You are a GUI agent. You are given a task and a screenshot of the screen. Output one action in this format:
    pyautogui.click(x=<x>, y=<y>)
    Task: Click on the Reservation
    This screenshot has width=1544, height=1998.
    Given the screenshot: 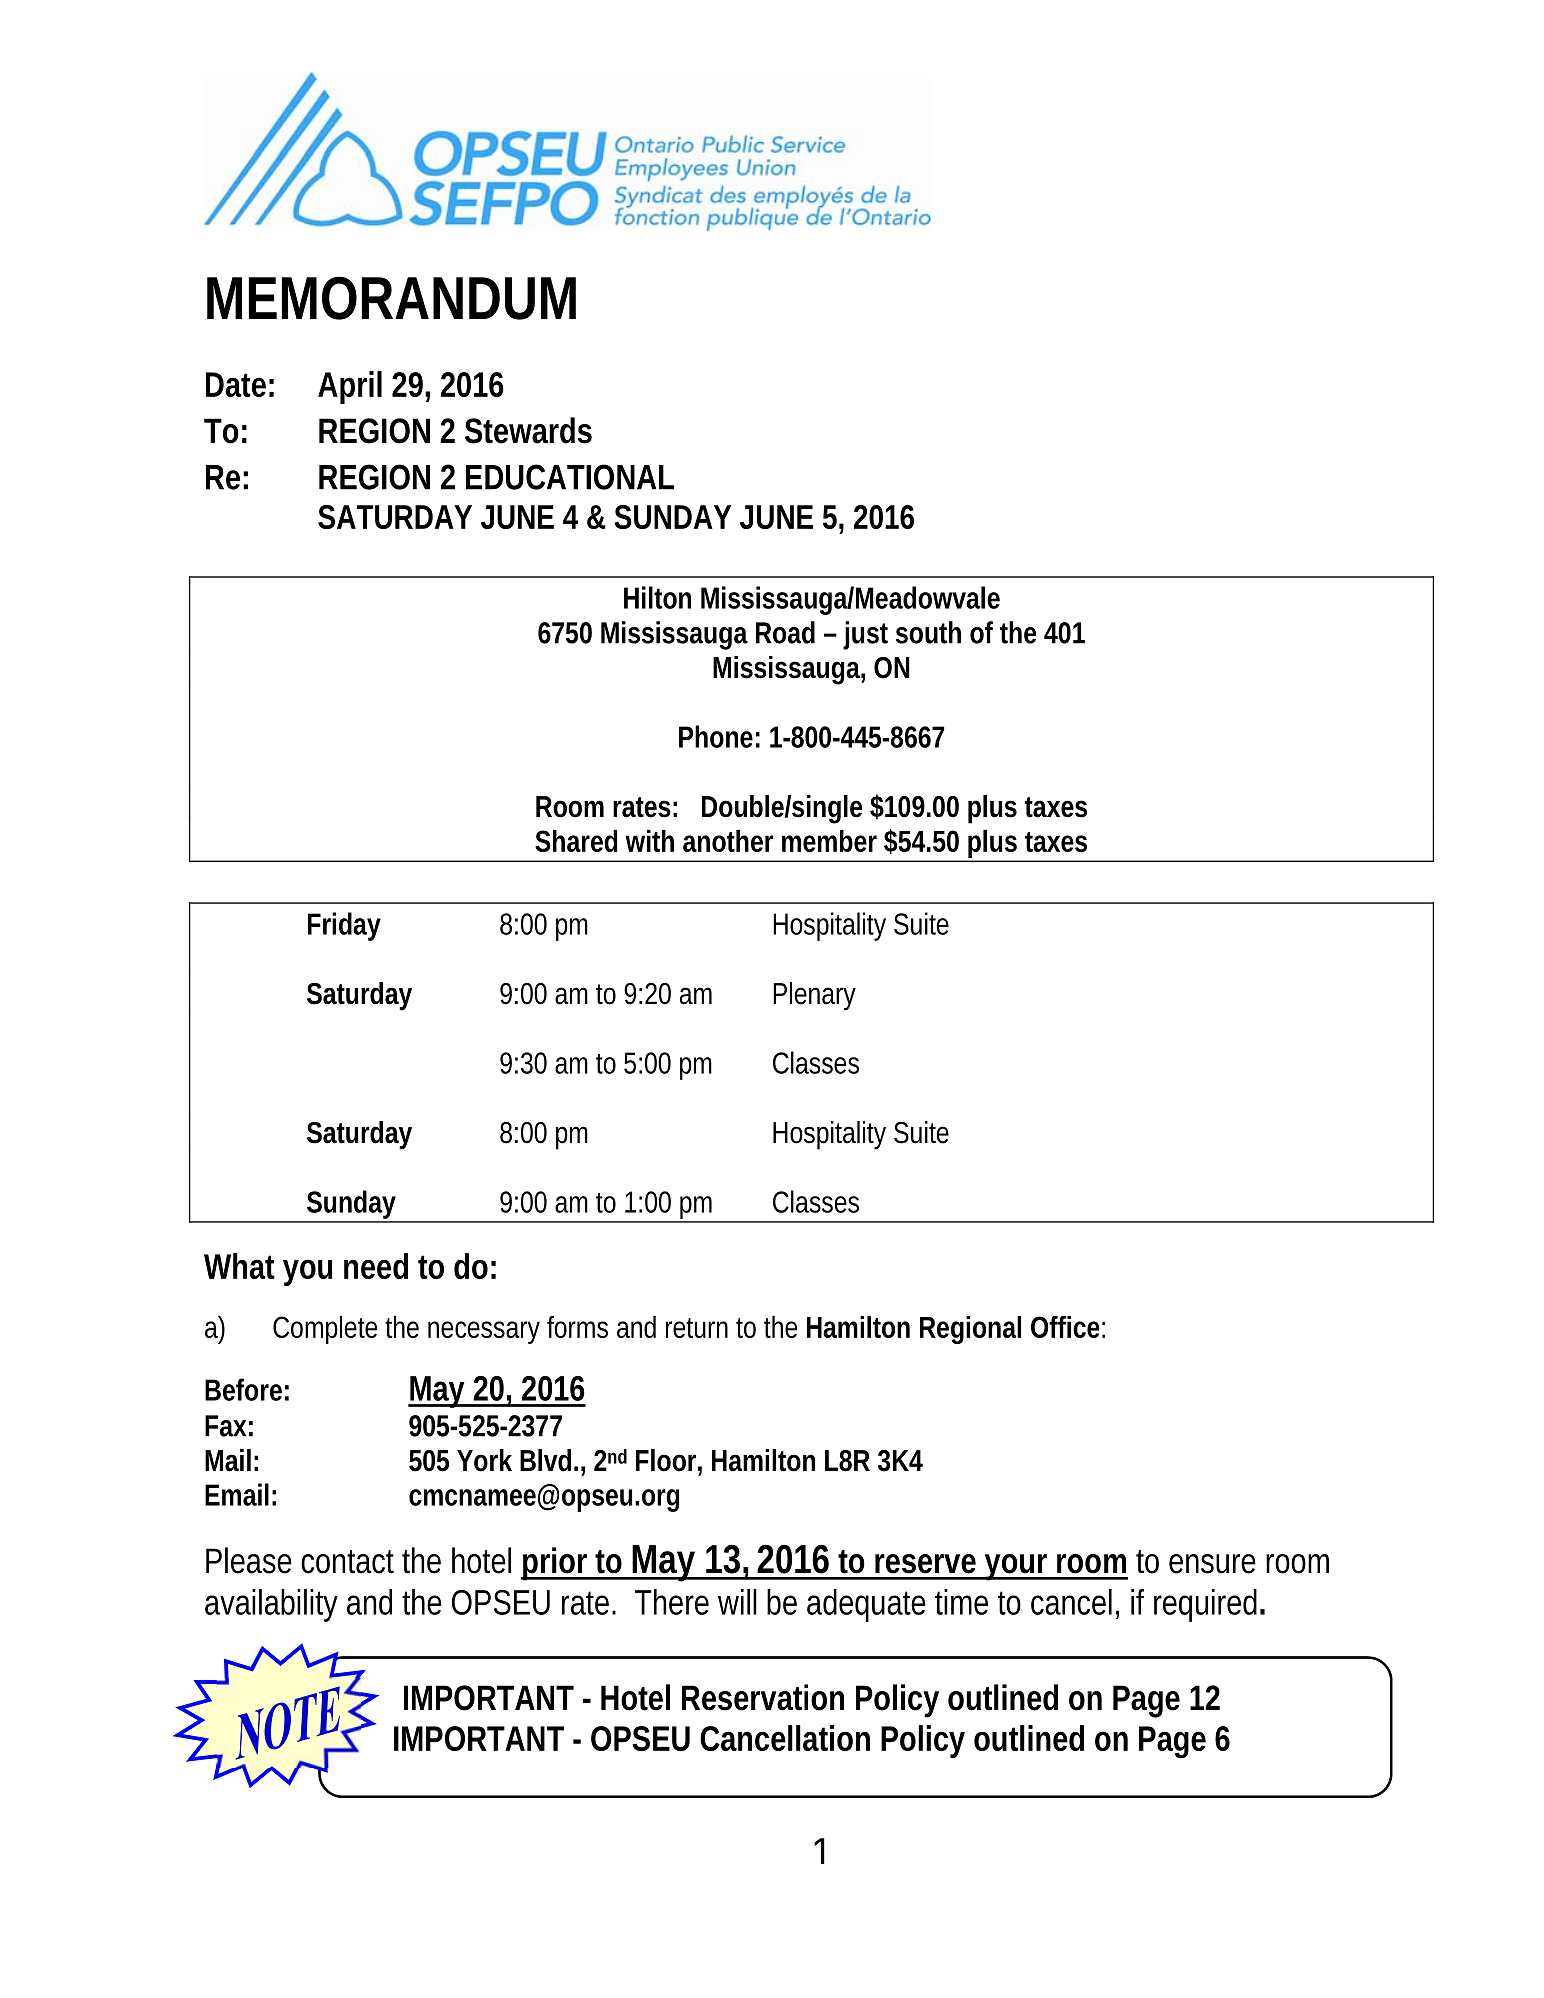 What is the action you would take?
    pyautogui.click(x=763, y=1697)
